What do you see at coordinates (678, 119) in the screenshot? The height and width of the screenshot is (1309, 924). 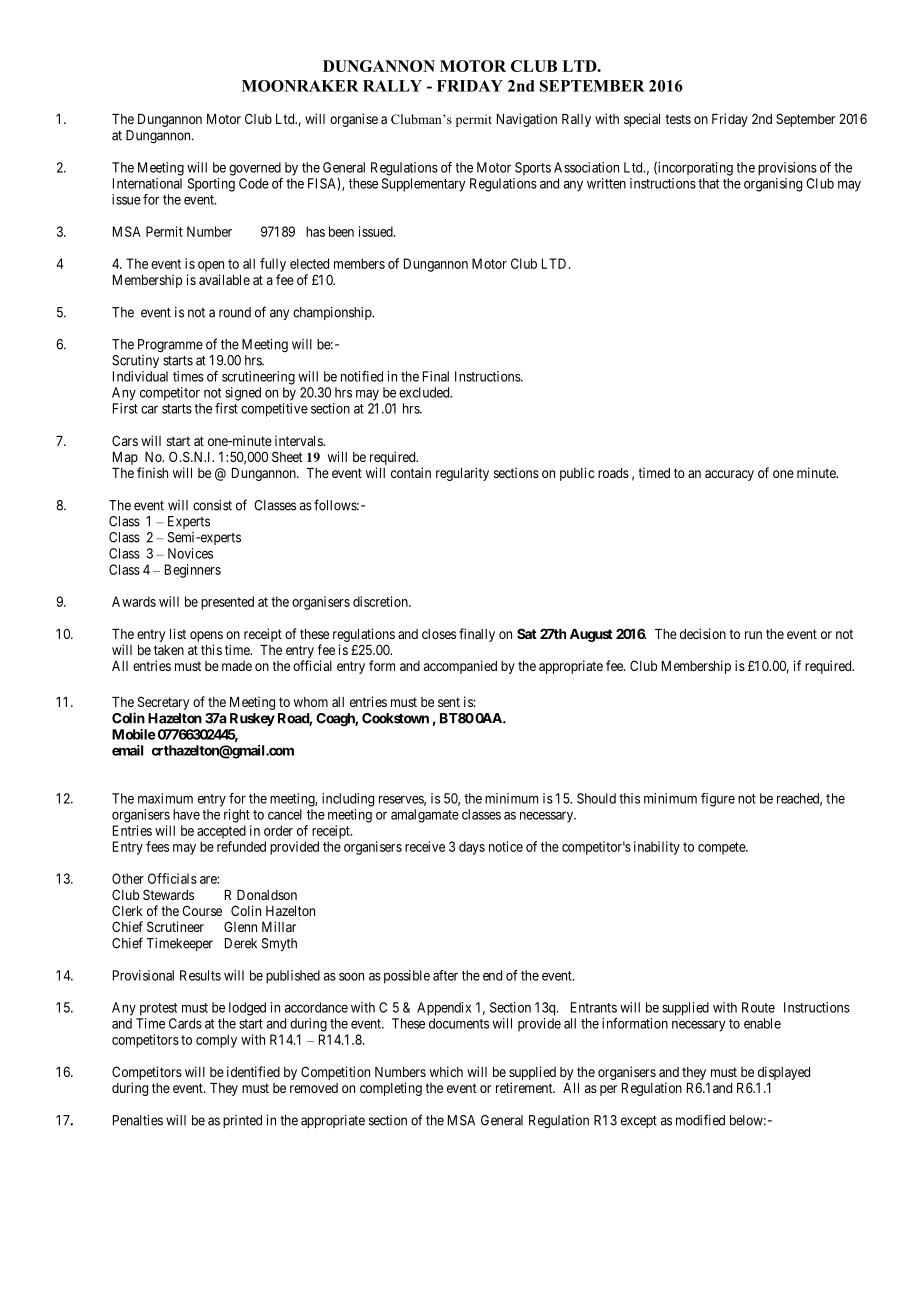 I see `tests` at bounding box center [678, 119].
